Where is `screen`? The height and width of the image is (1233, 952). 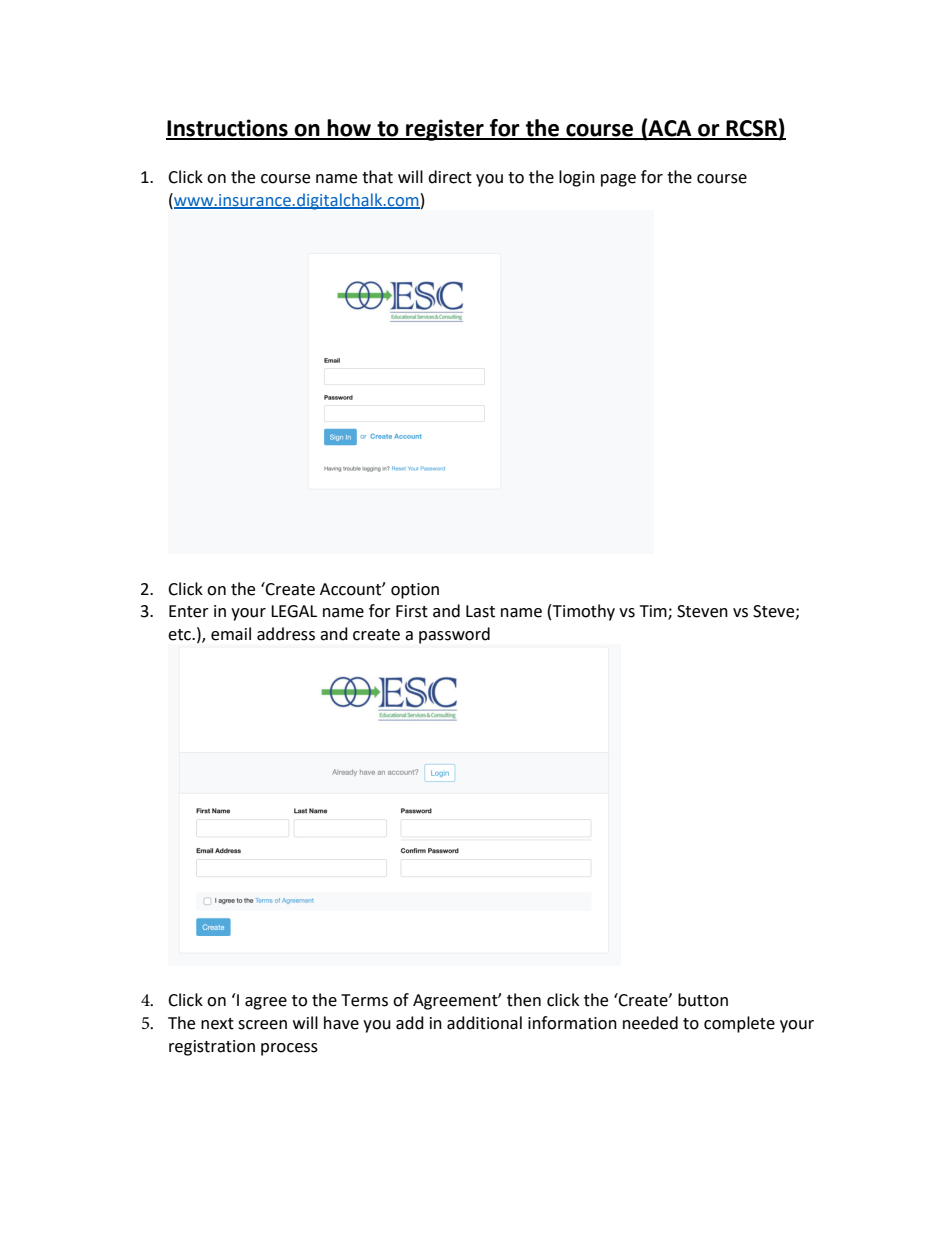
screen is located at coordinates (262, 1025).
